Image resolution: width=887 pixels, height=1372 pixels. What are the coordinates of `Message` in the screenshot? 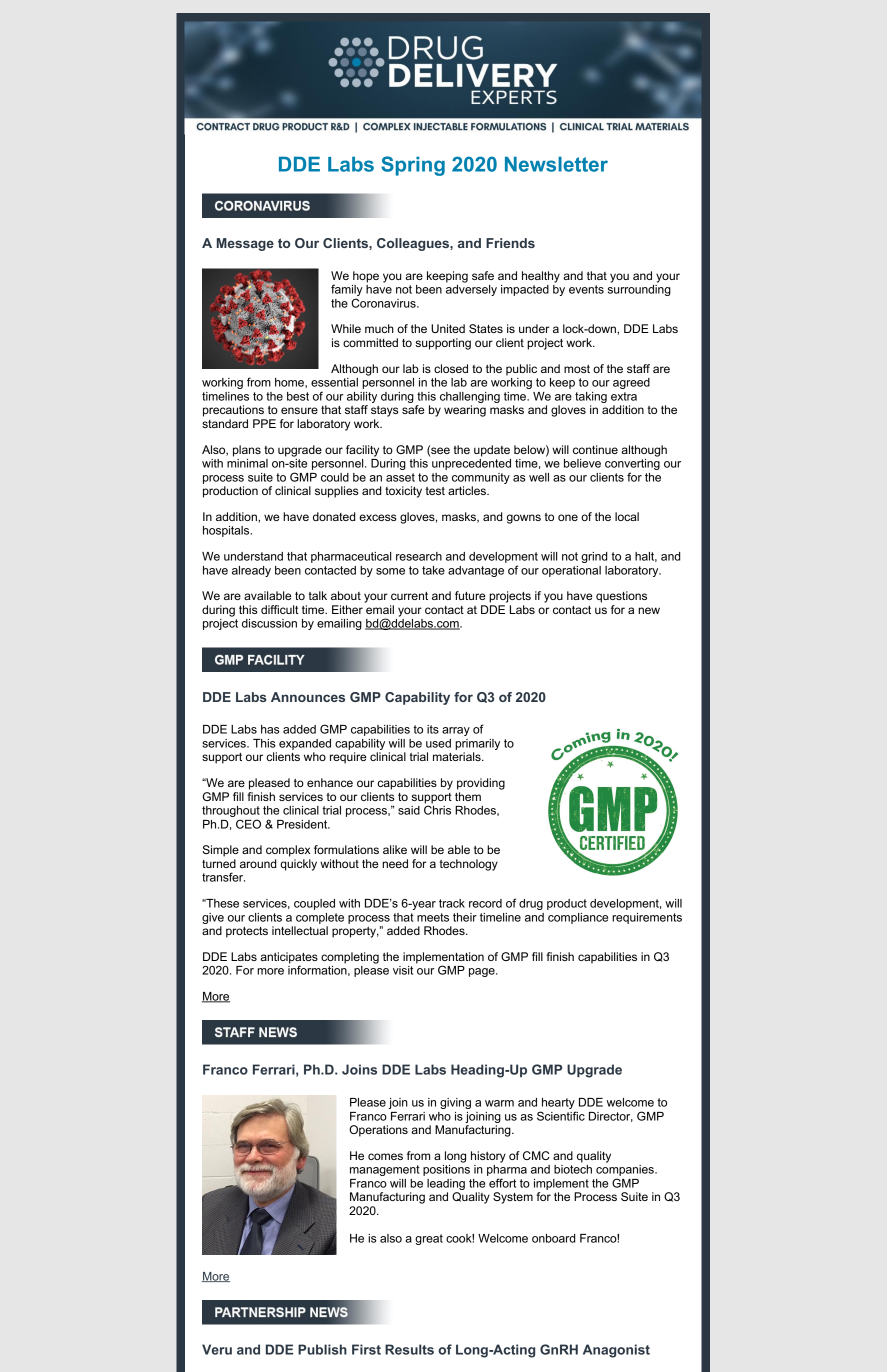 It's located at (245, 244).
